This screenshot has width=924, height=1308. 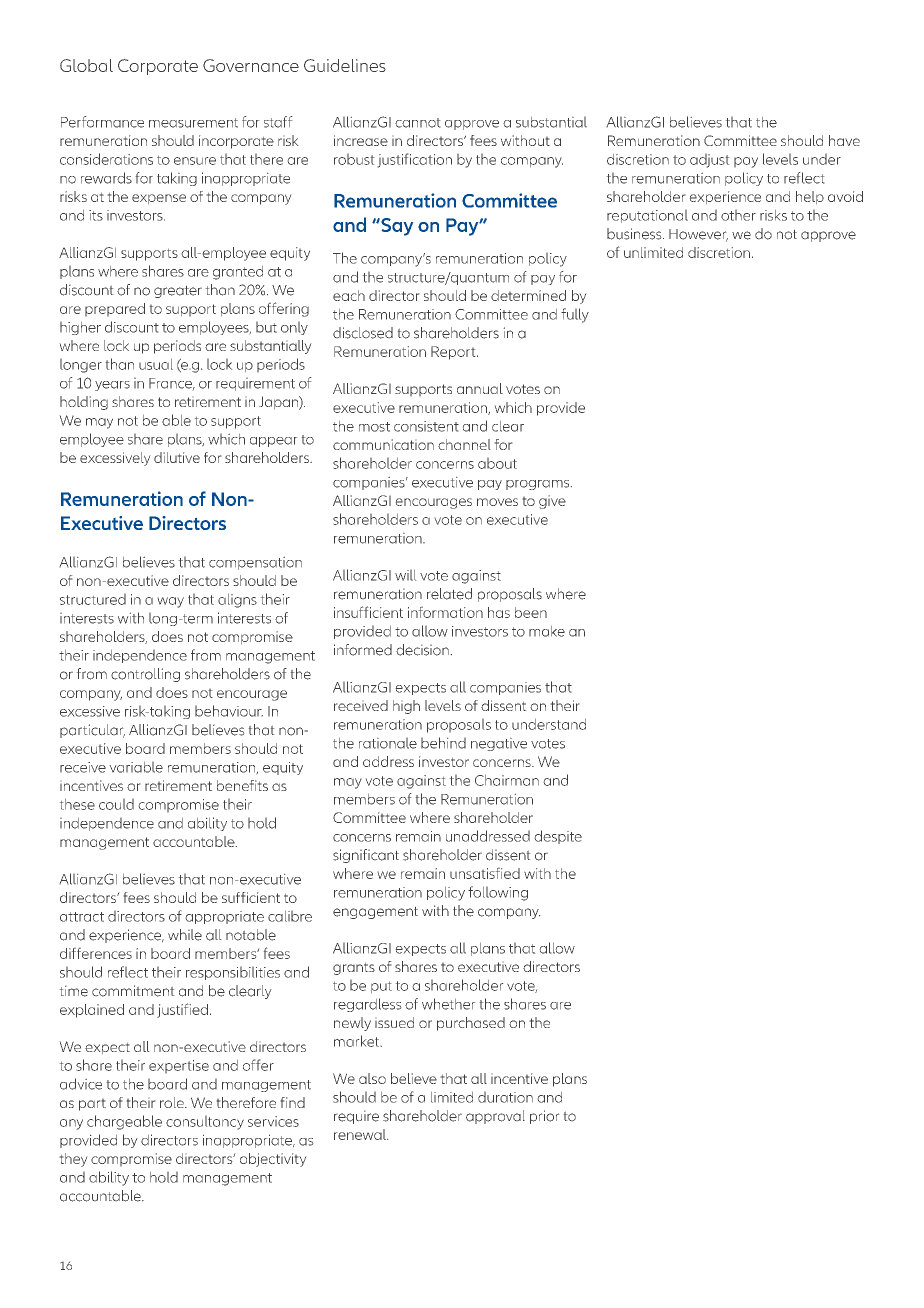 What do you see at coordinates (193, 123) in the screenshot?
I see `measurement` at bounding box center [193, 123].
